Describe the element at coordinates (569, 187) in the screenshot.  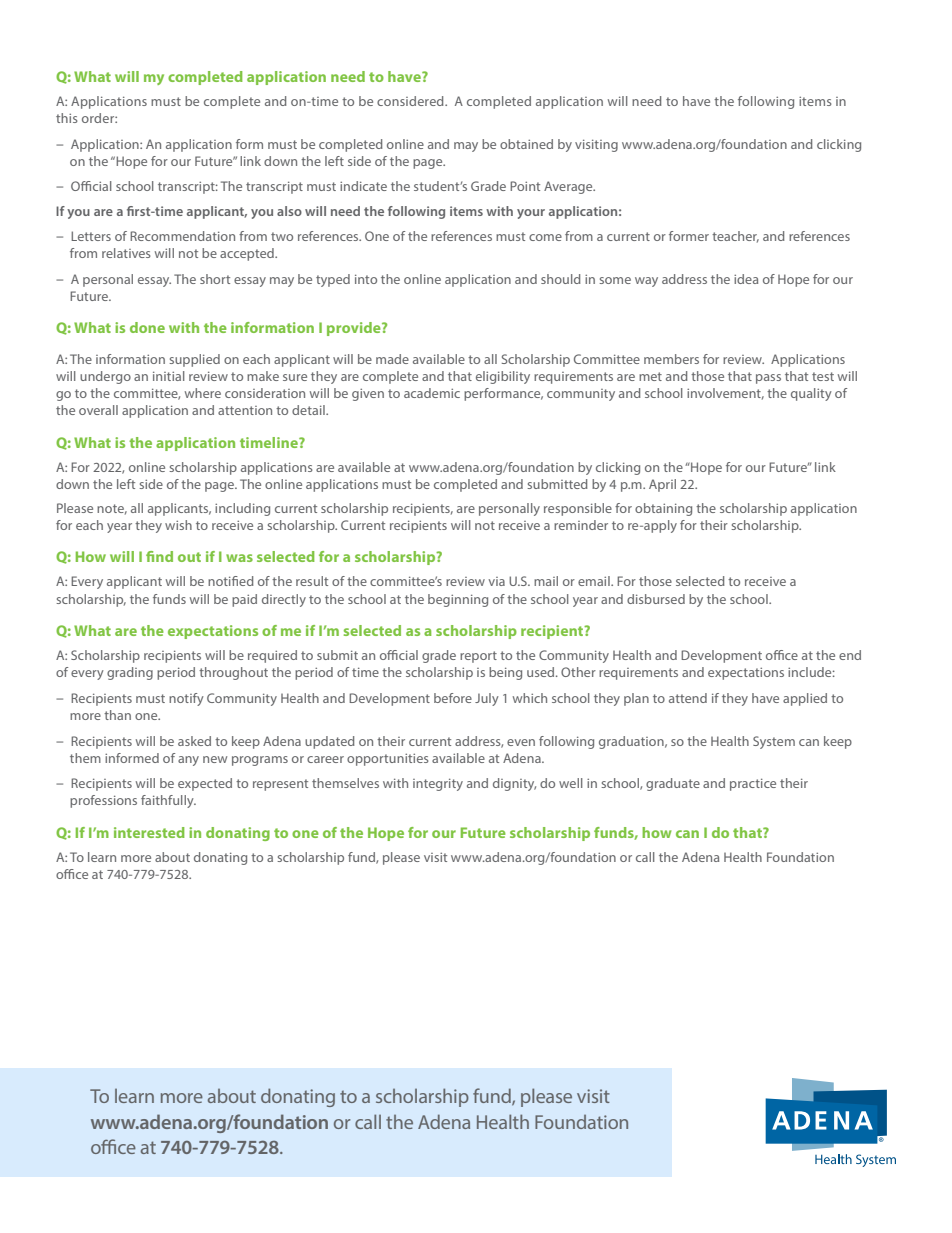
I see `Average` at that location.
